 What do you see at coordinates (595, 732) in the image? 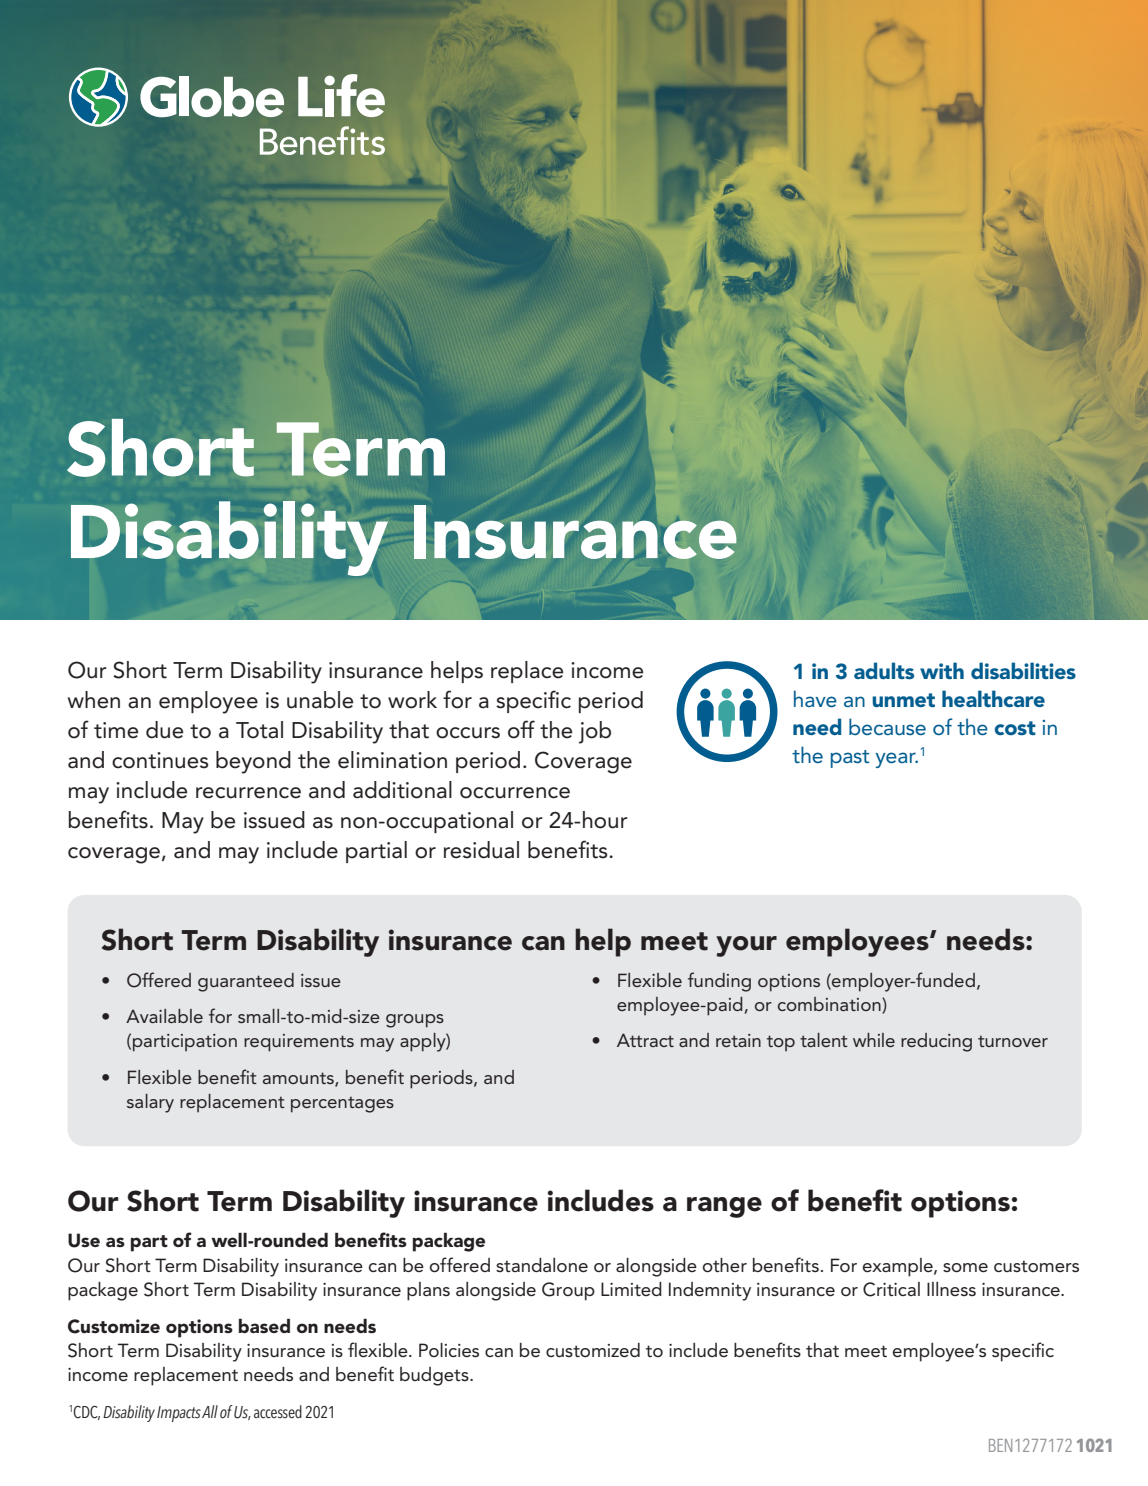
I see `job` at bounding box center [595, 732].
